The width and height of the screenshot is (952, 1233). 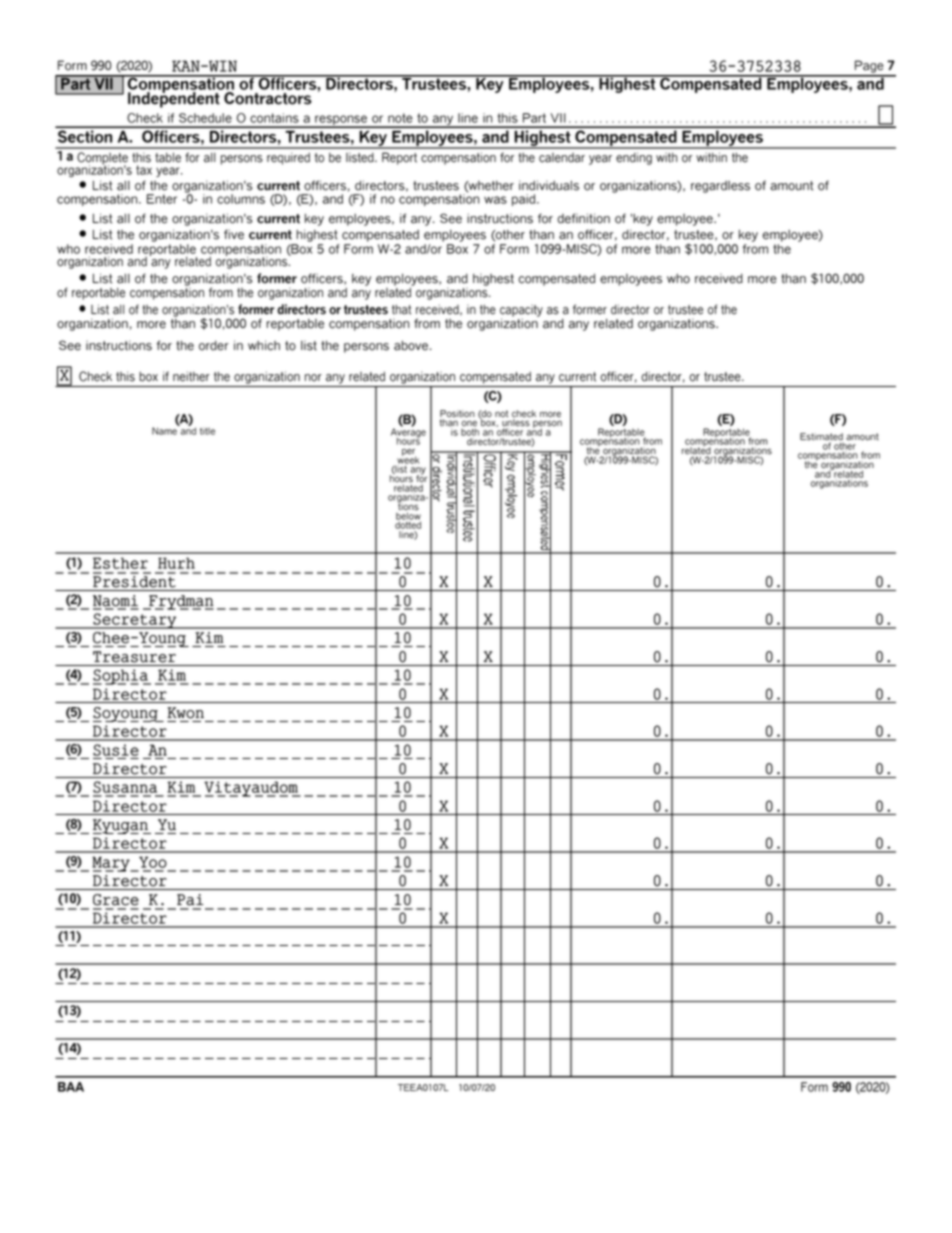 I want to click on Estimated, so click(x=821, y=438).
